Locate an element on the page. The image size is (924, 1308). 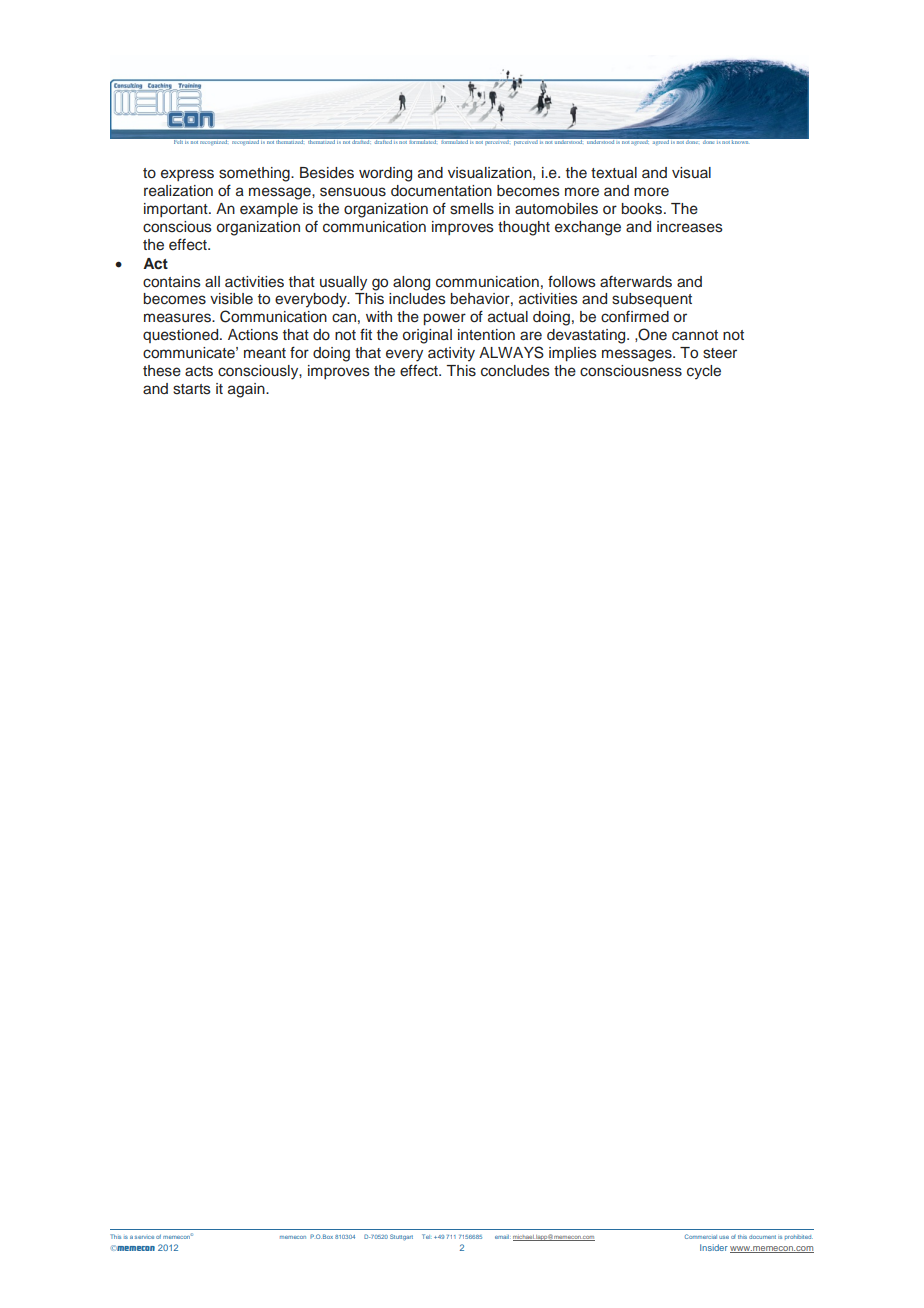
Tel is located at coordinates (427, 1236).
